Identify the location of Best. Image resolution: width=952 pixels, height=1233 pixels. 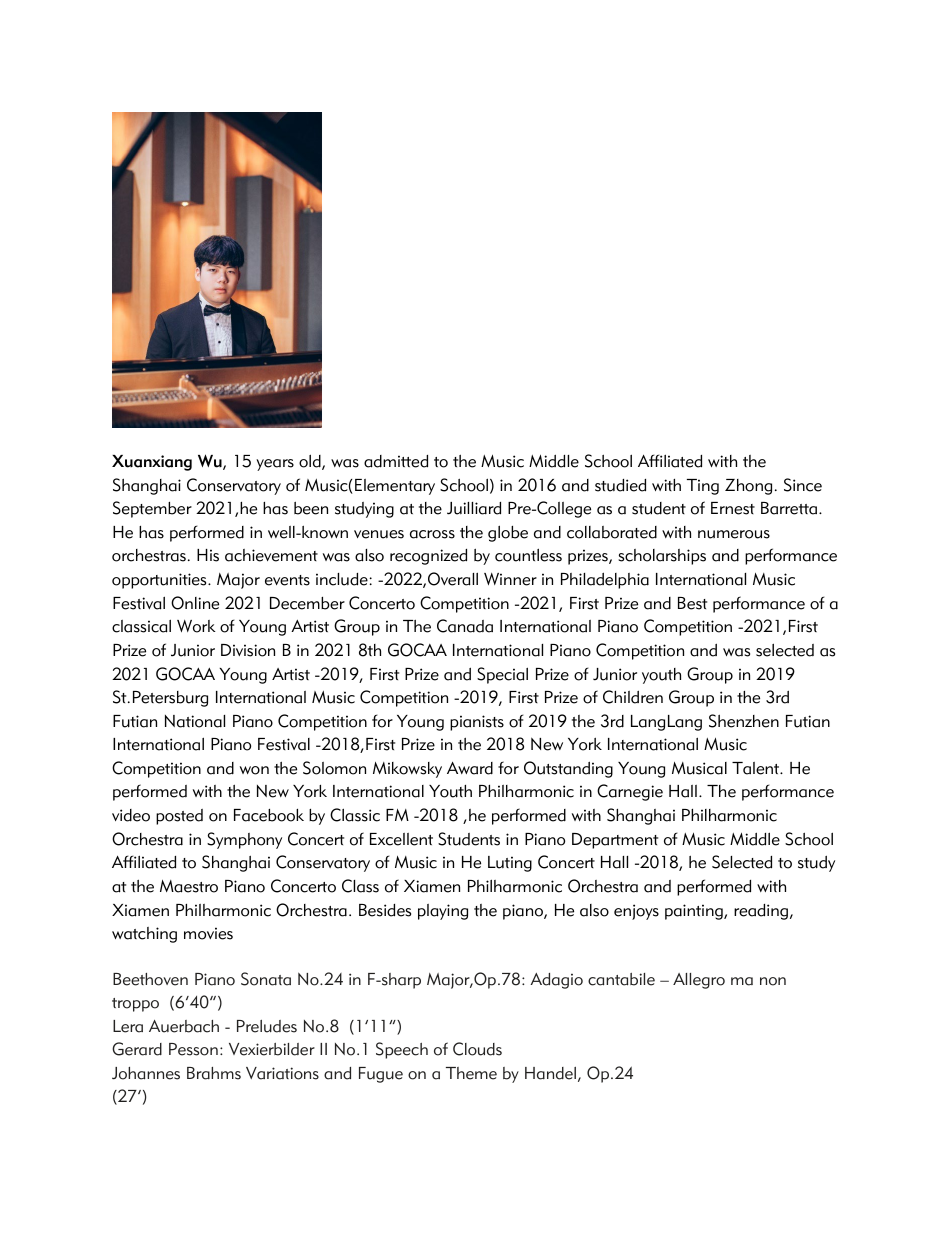
(692, 603).
